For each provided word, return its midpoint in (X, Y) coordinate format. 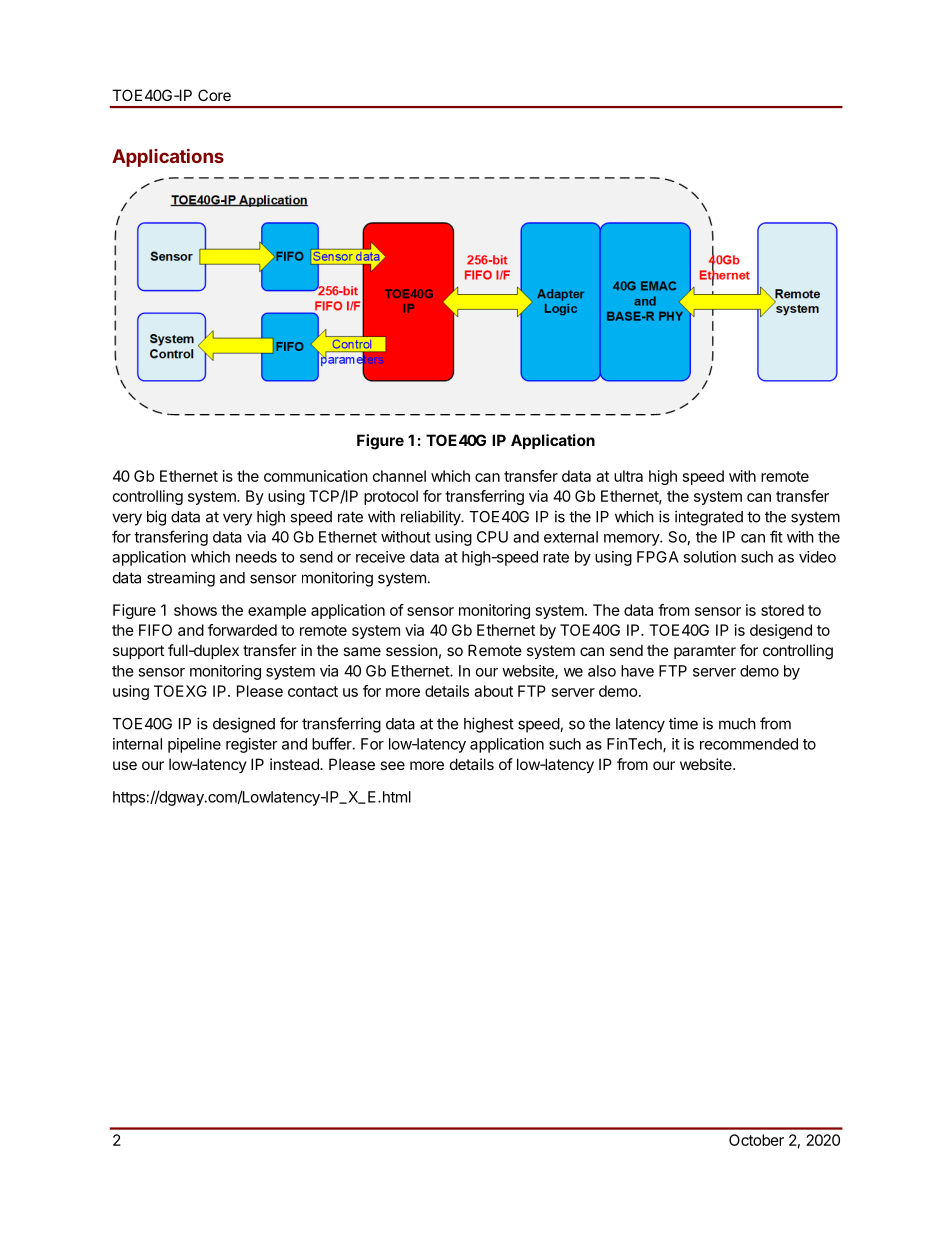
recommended (749, 744)
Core (214, 95)
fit (776, 536)
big (156, 518)
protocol (391, 497)
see (392, 765)
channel (399, 476)
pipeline (194, 745)
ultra (628, 476)
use (125, 765)
